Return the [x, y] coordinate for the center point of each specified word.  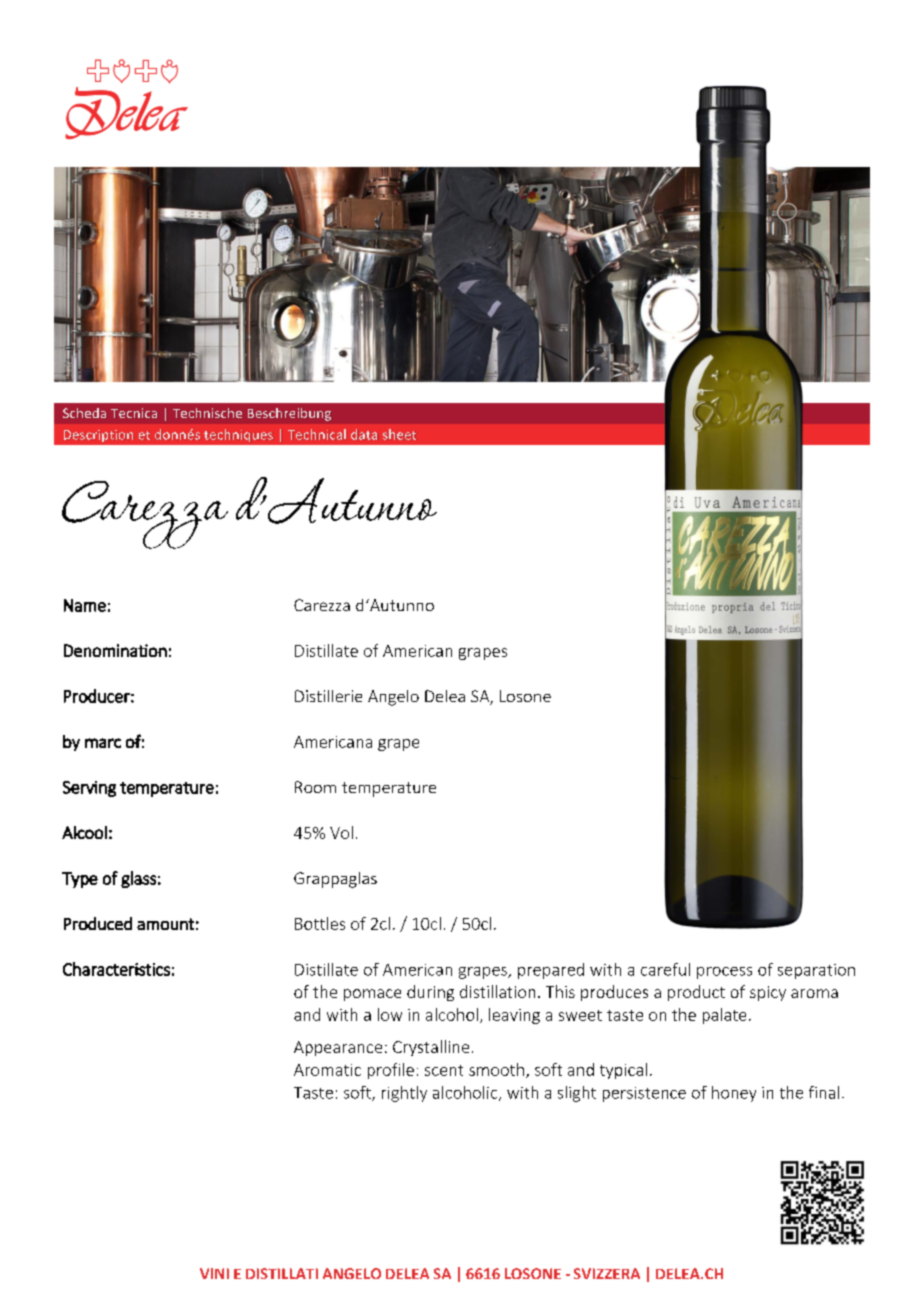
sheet [399, 434]
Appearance [338, 1048]
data [364, 434]
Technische [207, 413]
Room [315, 787]
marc [103, 743]
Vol [341, 832]
